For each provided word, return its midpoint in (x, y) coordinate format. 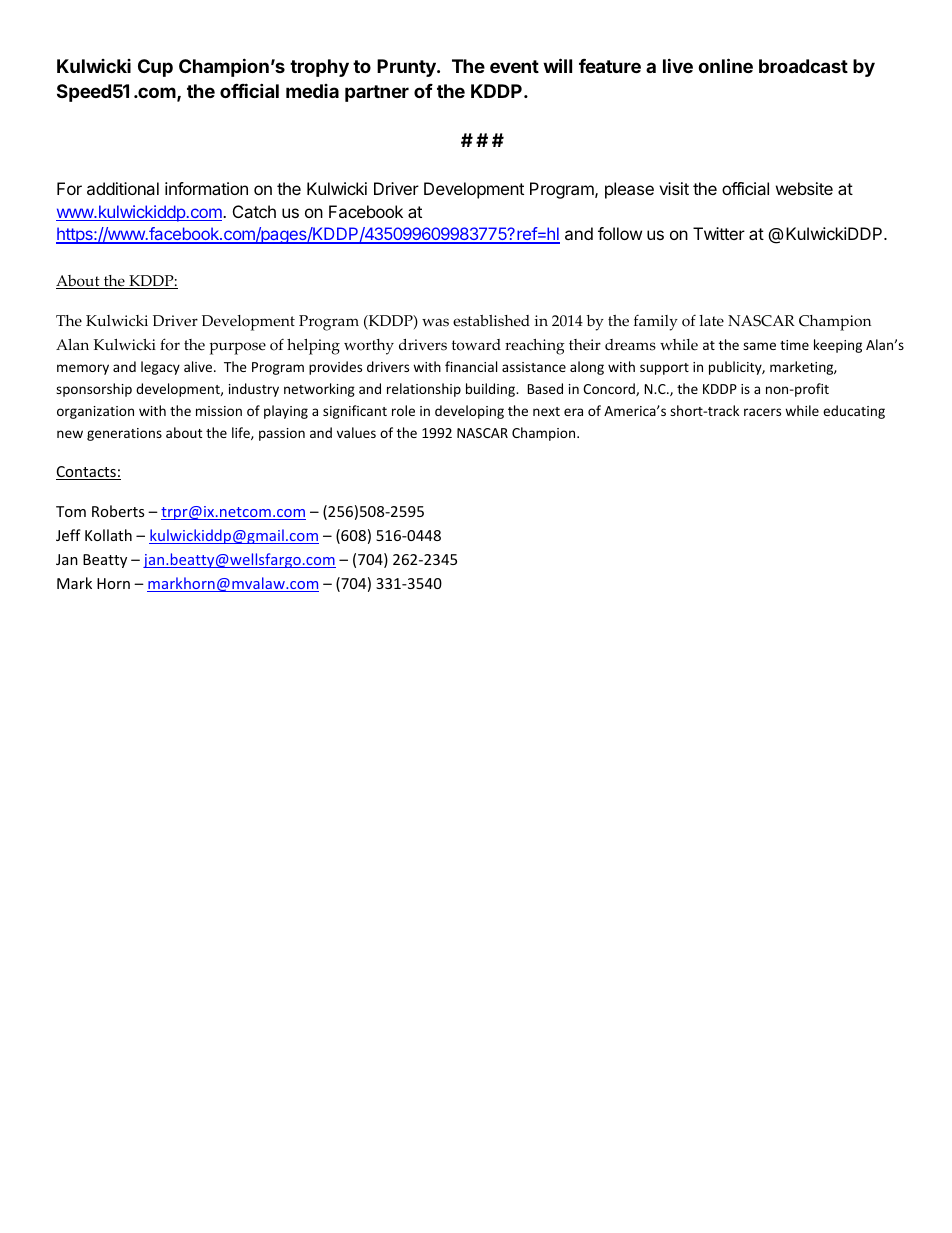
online (725, 65)
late (711, 321)
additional (123, 188)
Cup (155, 68)
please (629, 190)
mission (219, 411)
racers (762, 412)
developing (469, 412)
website (804, 188)
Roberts (118, 511)
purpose (237, 348)
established (491, 321)
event (514, 66)
